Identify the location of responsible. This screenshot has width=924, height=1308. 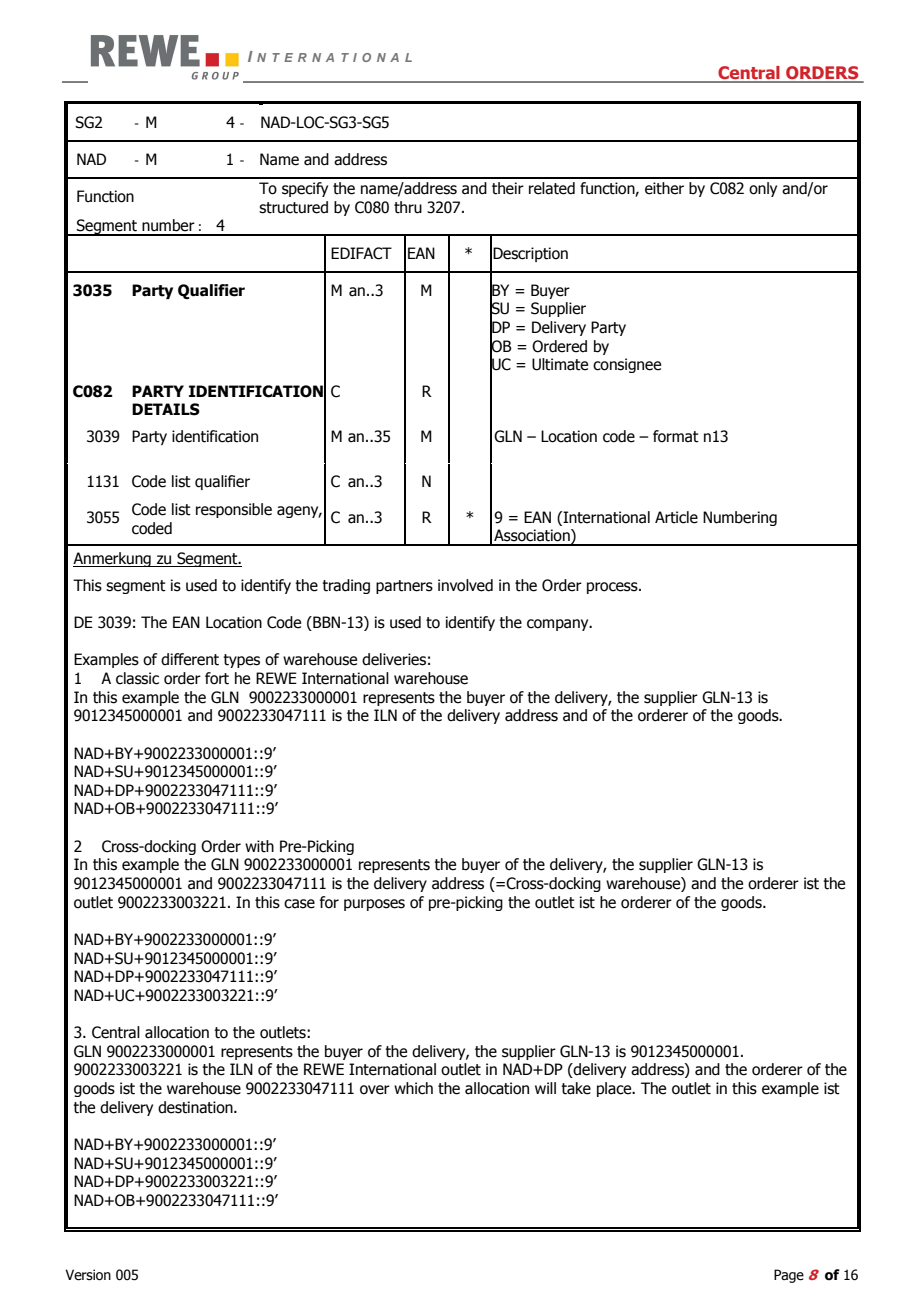
(234, 510).
